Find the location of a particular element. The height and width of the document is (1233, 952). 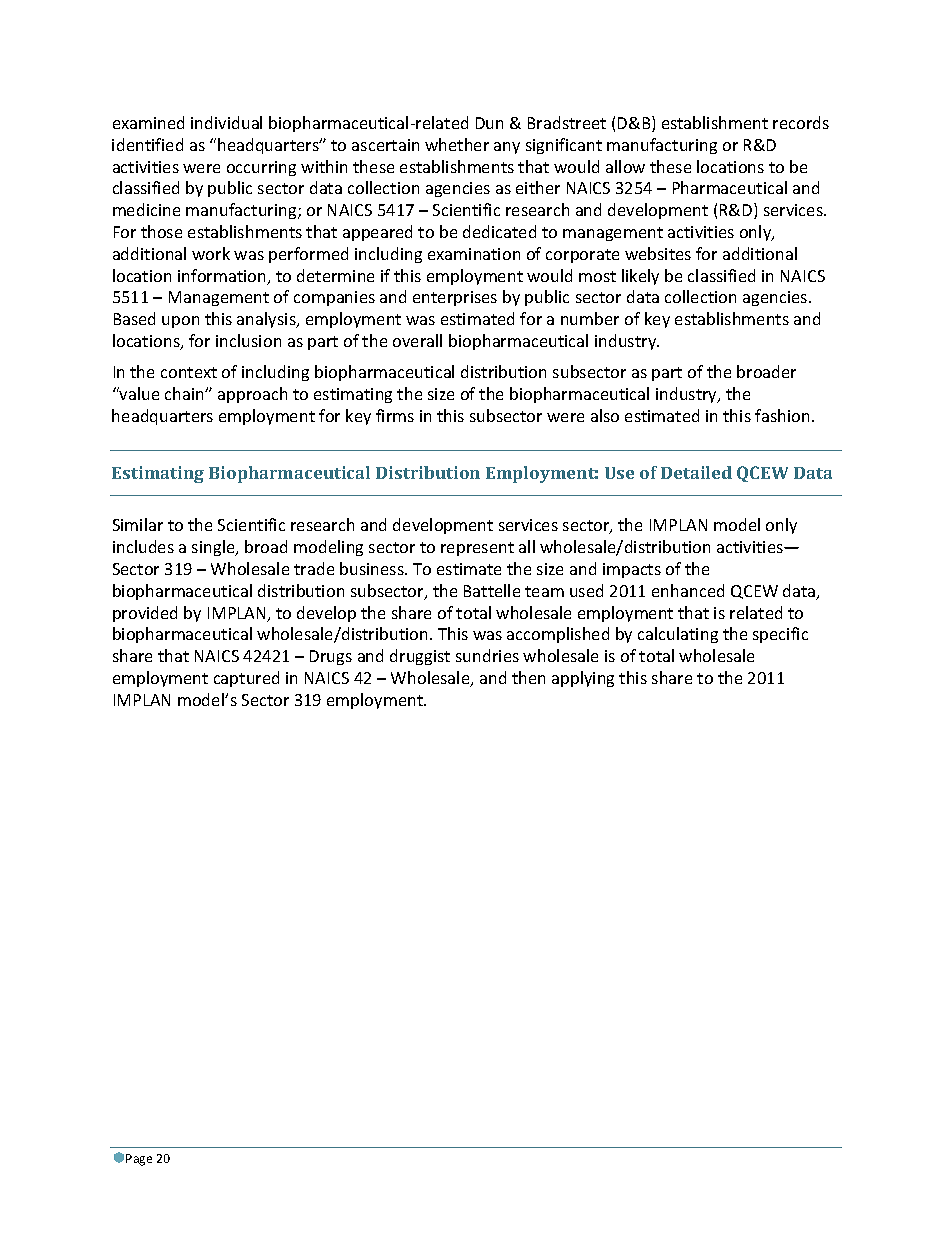

druggist is located at coordinates (420, 657).
